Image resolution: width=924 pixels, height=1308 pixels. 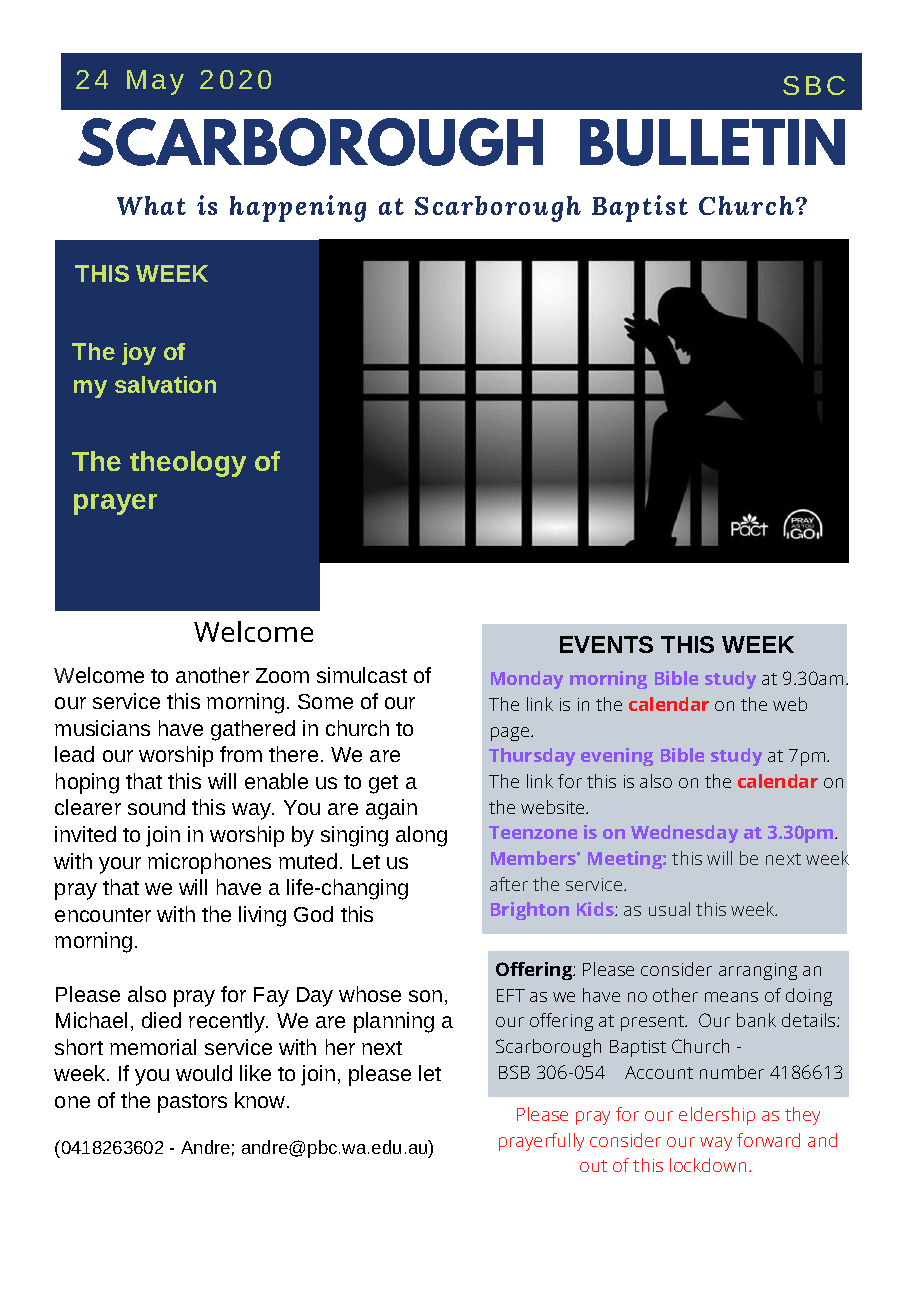 What do you see at coordinates (188, 464) in the screenshot?
I see `theology` at bounding box center [188, 464].
